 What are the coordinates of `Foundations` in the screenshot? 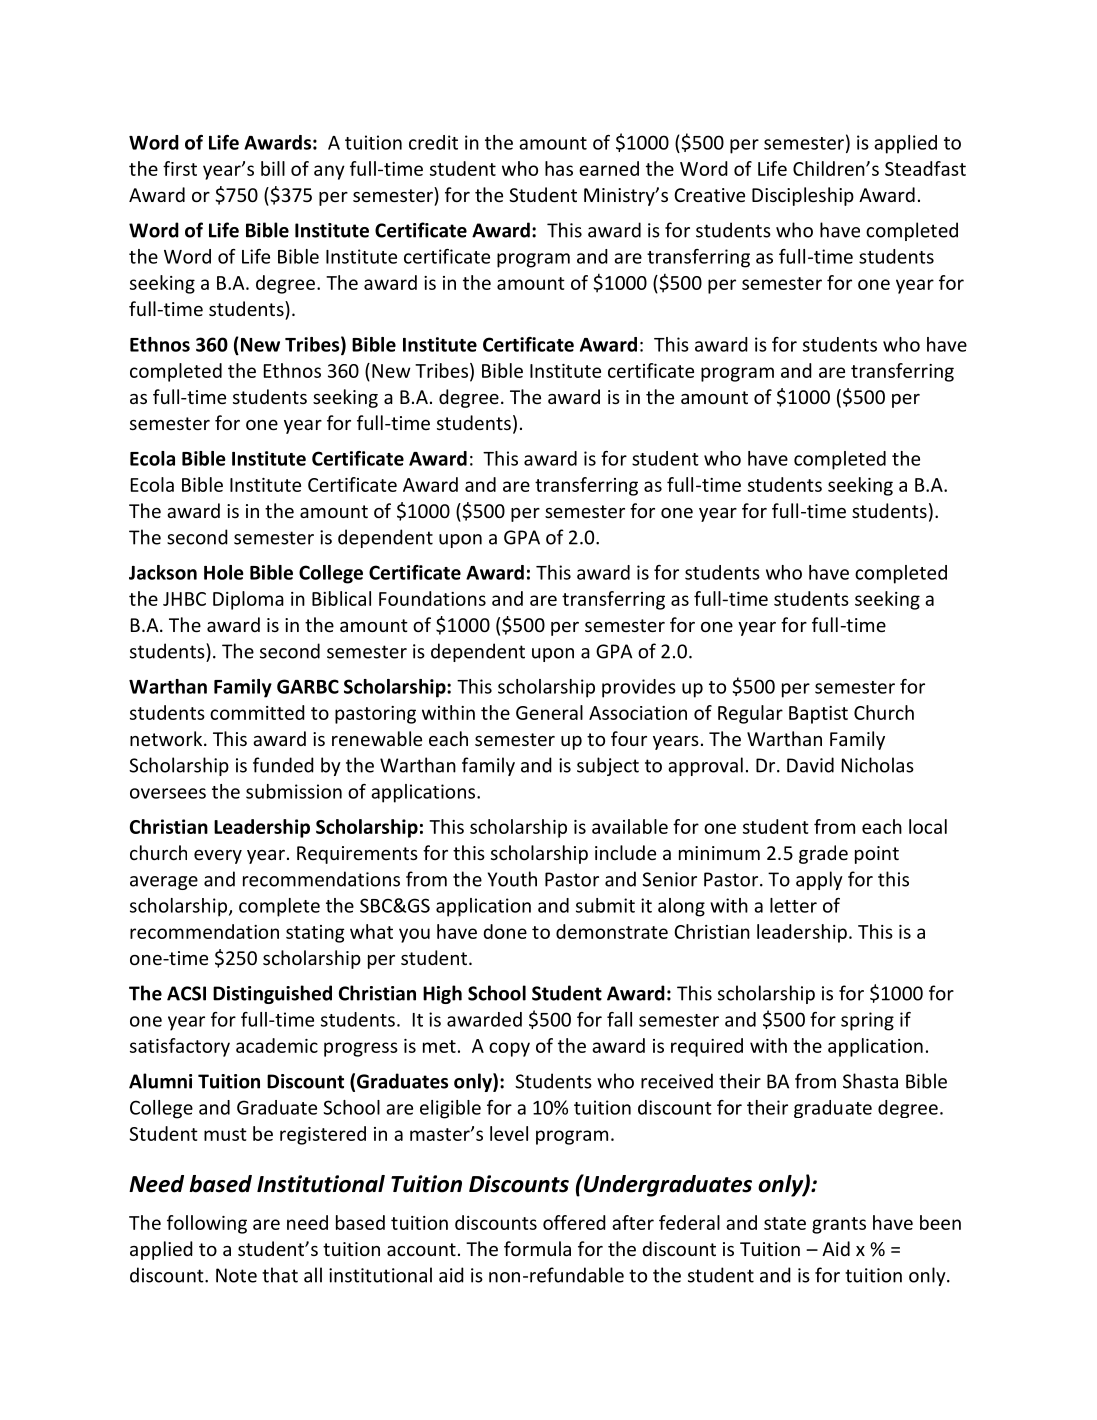 It's located at (432, 598).
